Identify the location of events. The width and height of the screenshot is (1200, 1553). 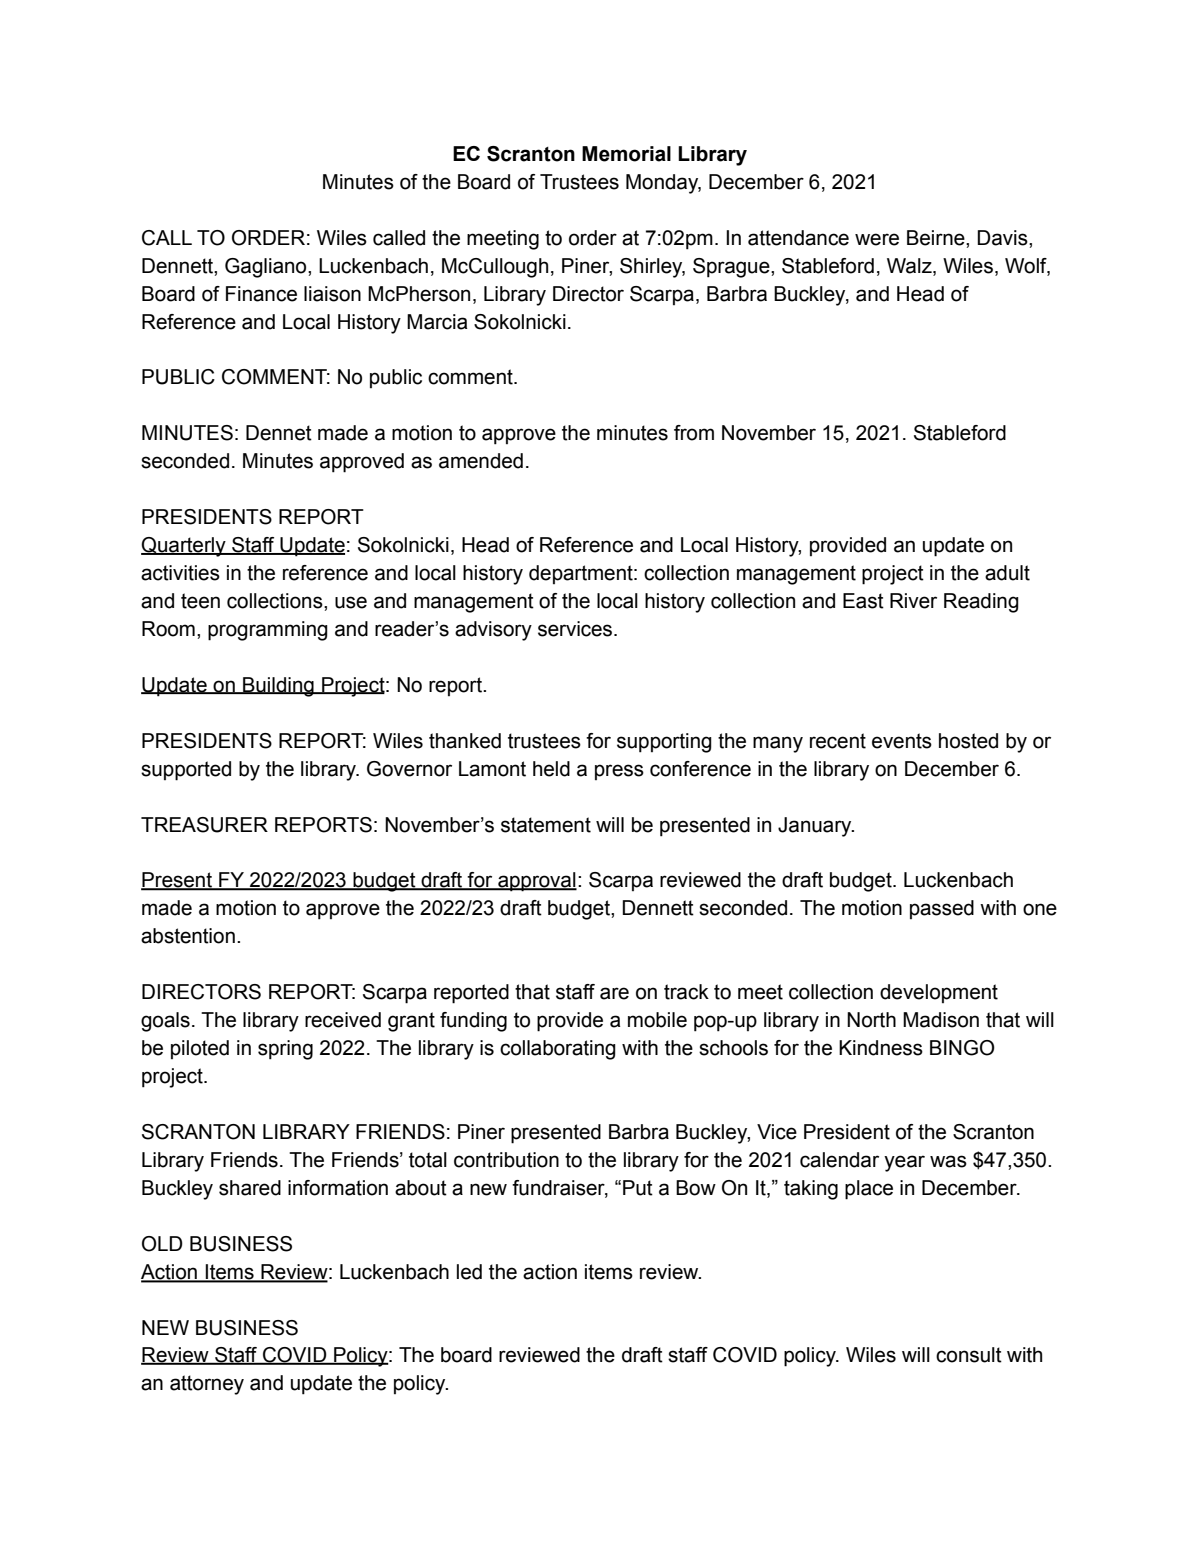
(902, 741).
